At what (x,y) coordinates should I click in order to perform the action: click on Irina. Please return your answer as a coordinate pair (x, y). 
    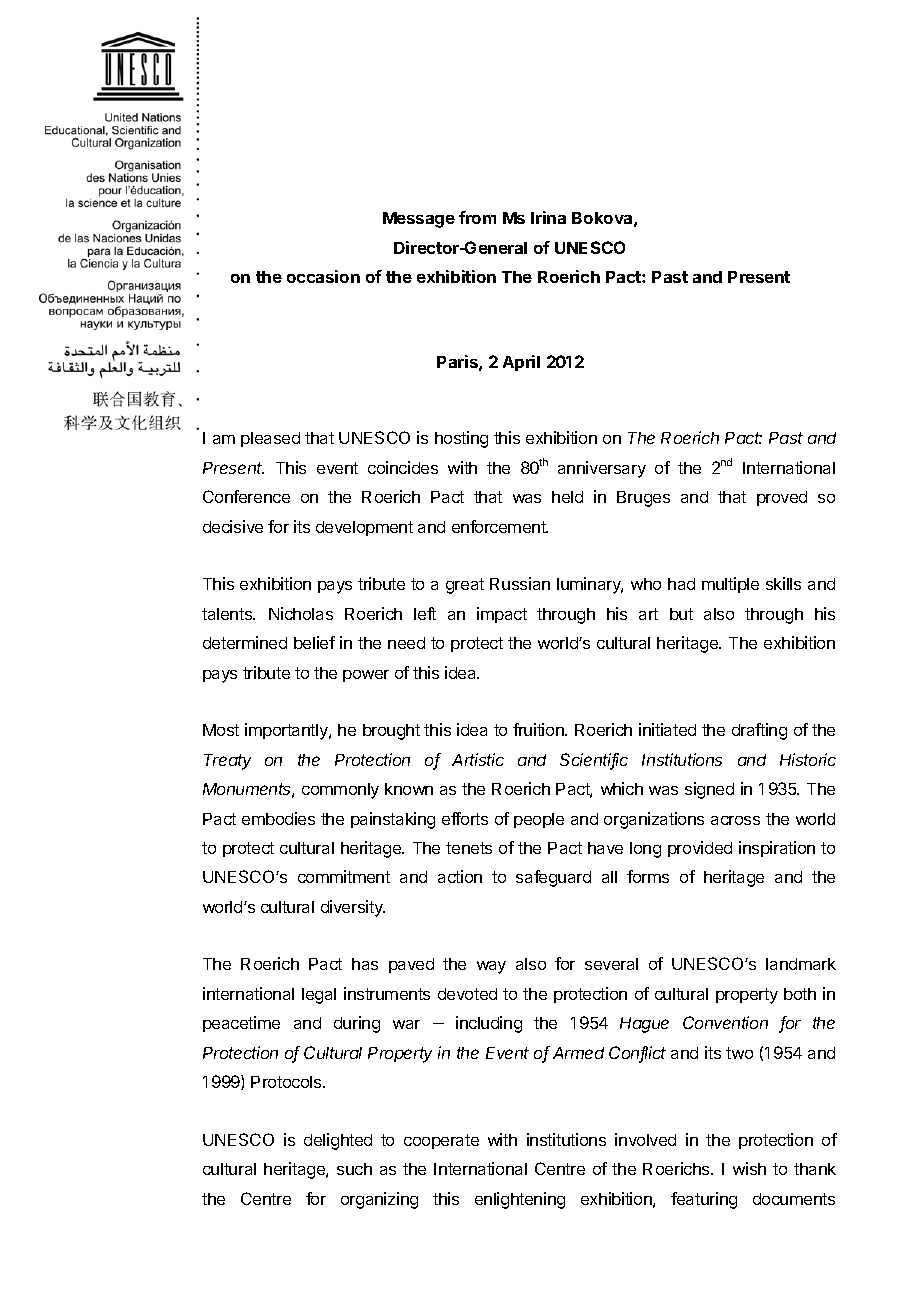
    Looking at the image, I should click on (548, 217).
